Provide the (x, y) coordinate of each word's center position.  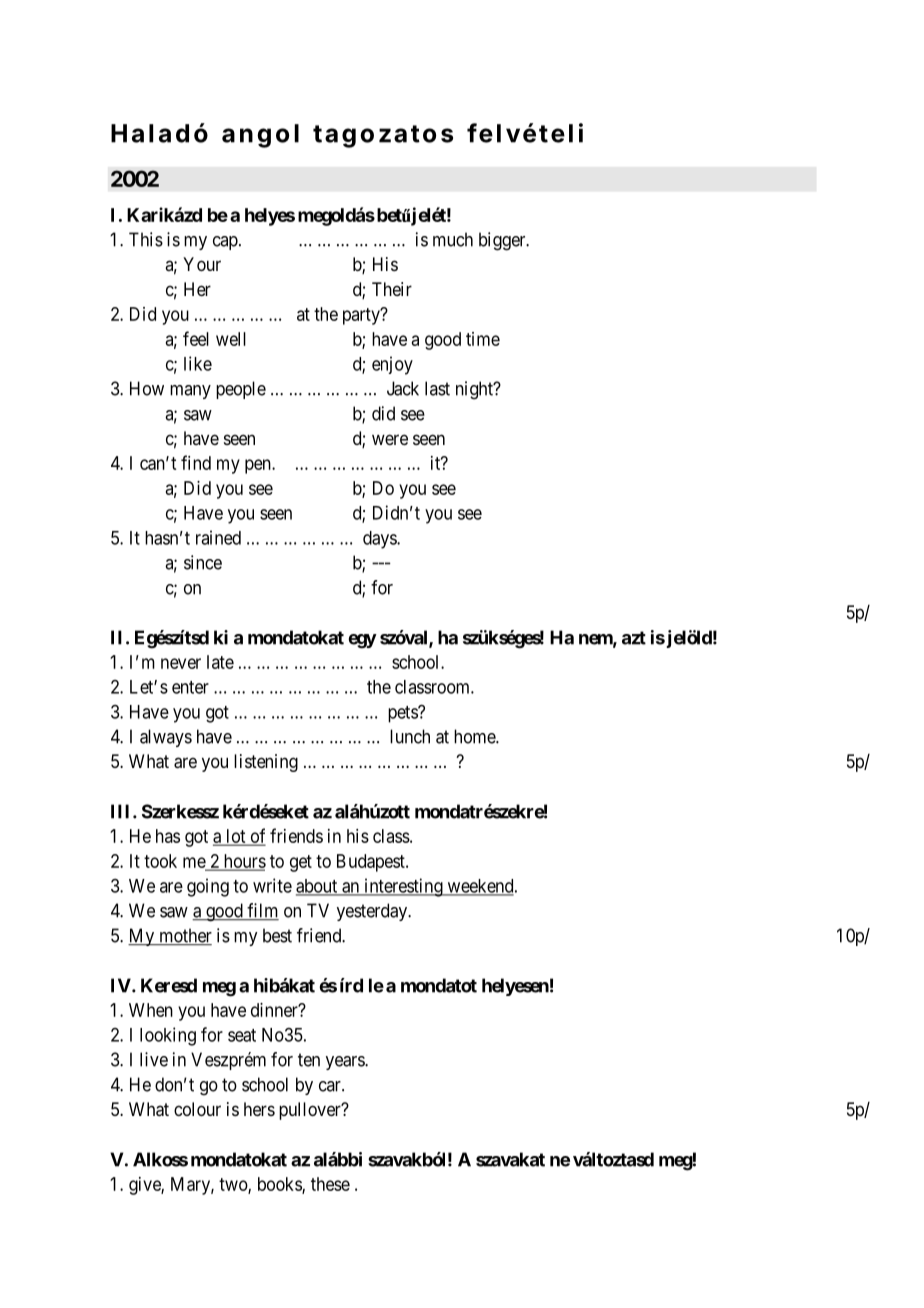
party (362, 316)
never (181, 663)
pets (403, 714)
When (151, 1010)
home (475, 736)
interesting (403, 887)
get (301, 863)
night (475, 390)
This (146, 239)
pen (259, 466)
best (277, 935)
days (380, 540)
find (196, 462)
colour (197, 1109)
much (453, 239)
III (122, 811)
